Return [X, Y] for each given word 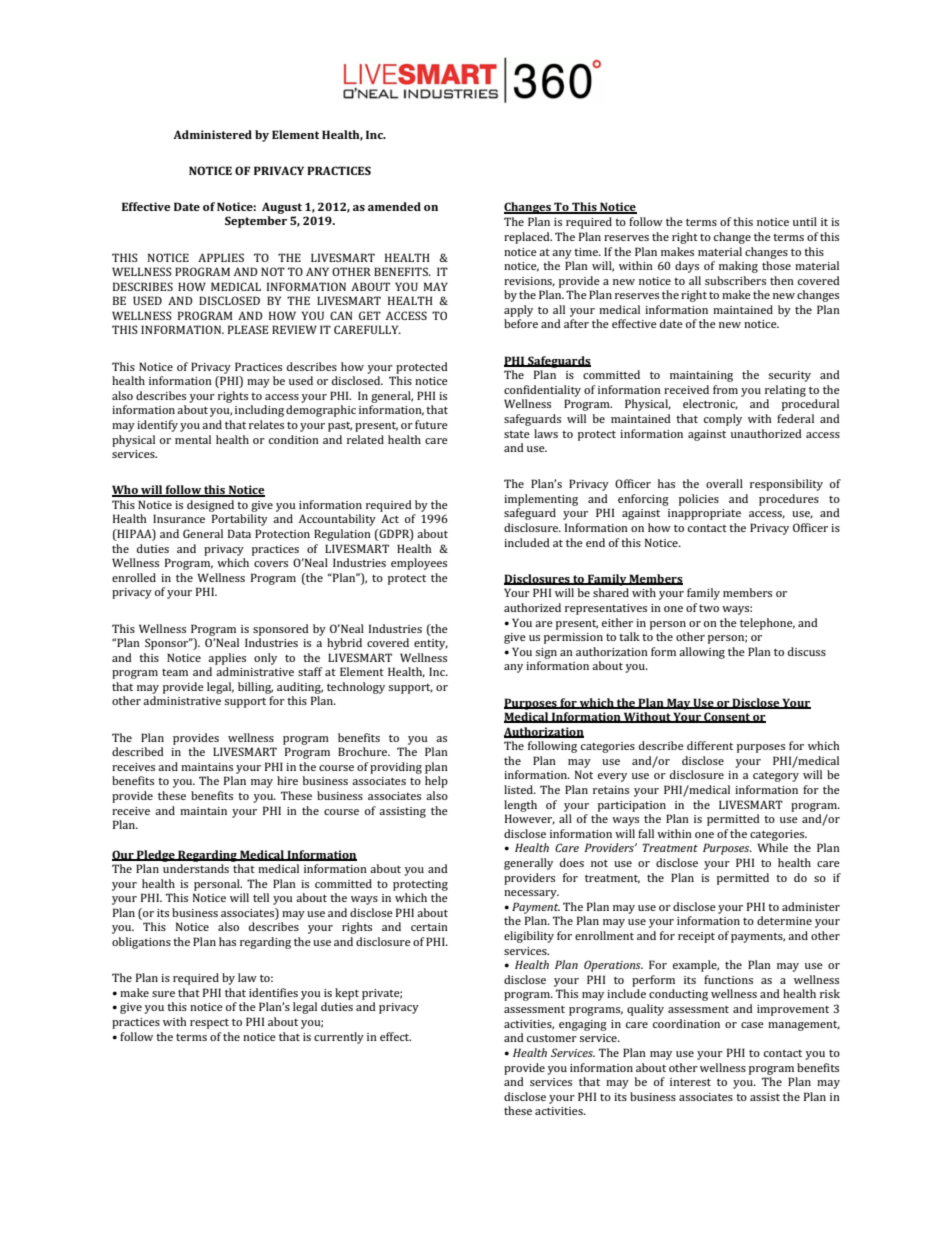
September [256, 222]
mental [193, 439]
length [520, 806]
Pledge [156, 856]
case [752, 1025]
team [175, 672]
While [772, 847]
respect [209, 1024]
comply [723, 420]
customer [552, 1038]
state [517, 434]
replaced [528, 238]
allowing [702, 653]
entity [431, 644]
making [738, 267]
